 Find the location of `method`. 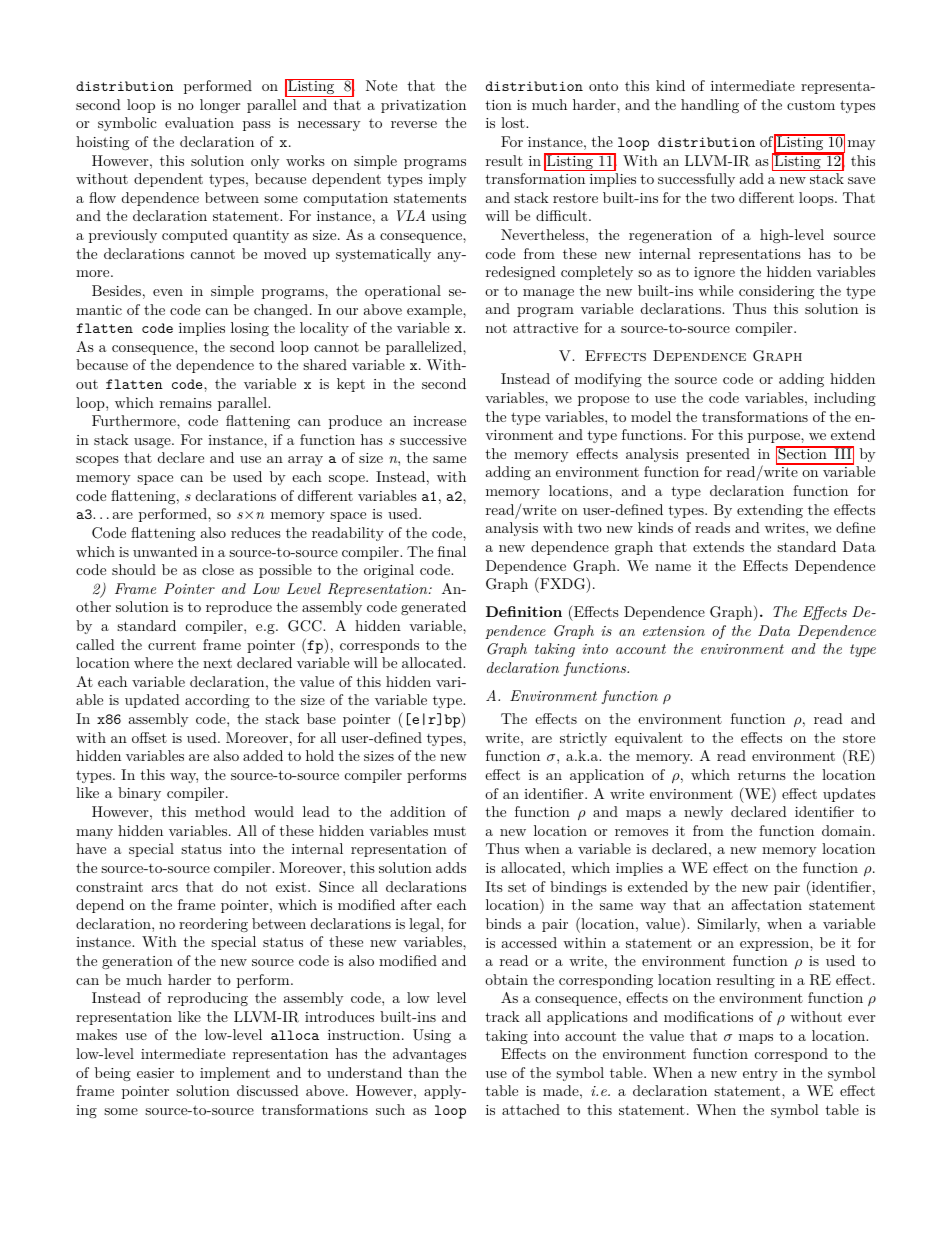

method is located at coordinates (220, 811).
